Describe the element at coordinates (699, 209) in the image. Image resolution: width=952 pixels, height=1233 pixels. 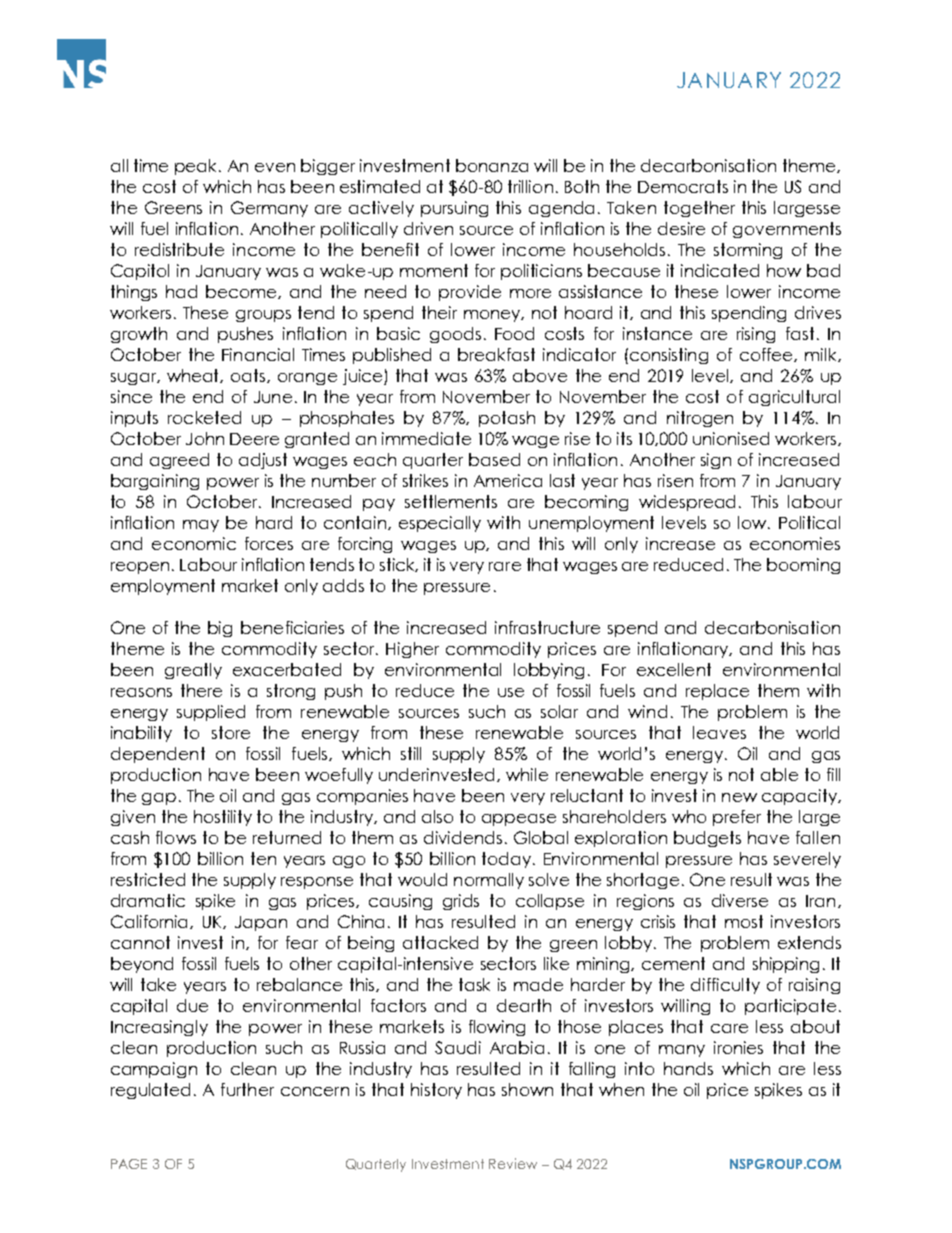
I see `together` at that location.
